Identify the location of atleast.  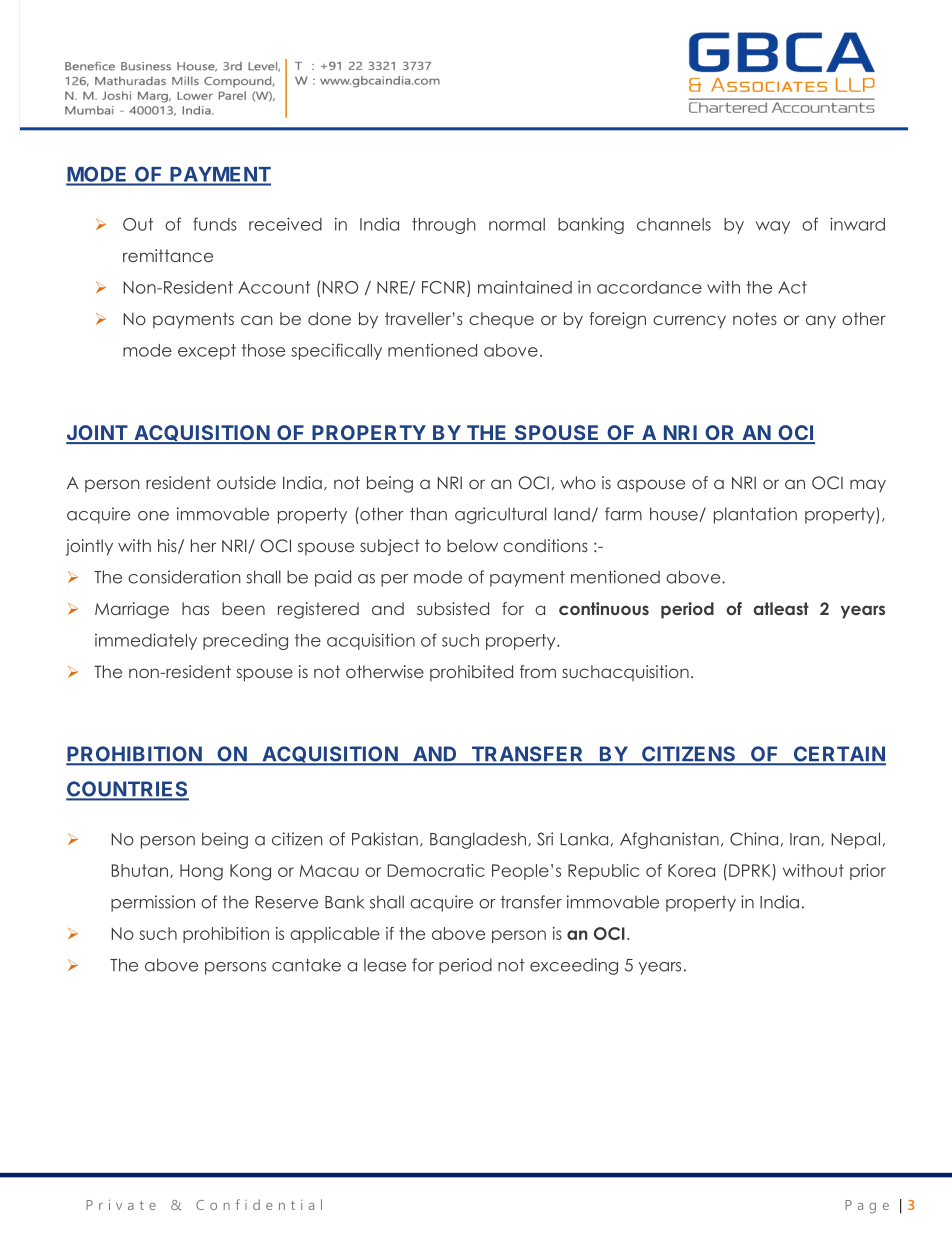
(781, 608).
